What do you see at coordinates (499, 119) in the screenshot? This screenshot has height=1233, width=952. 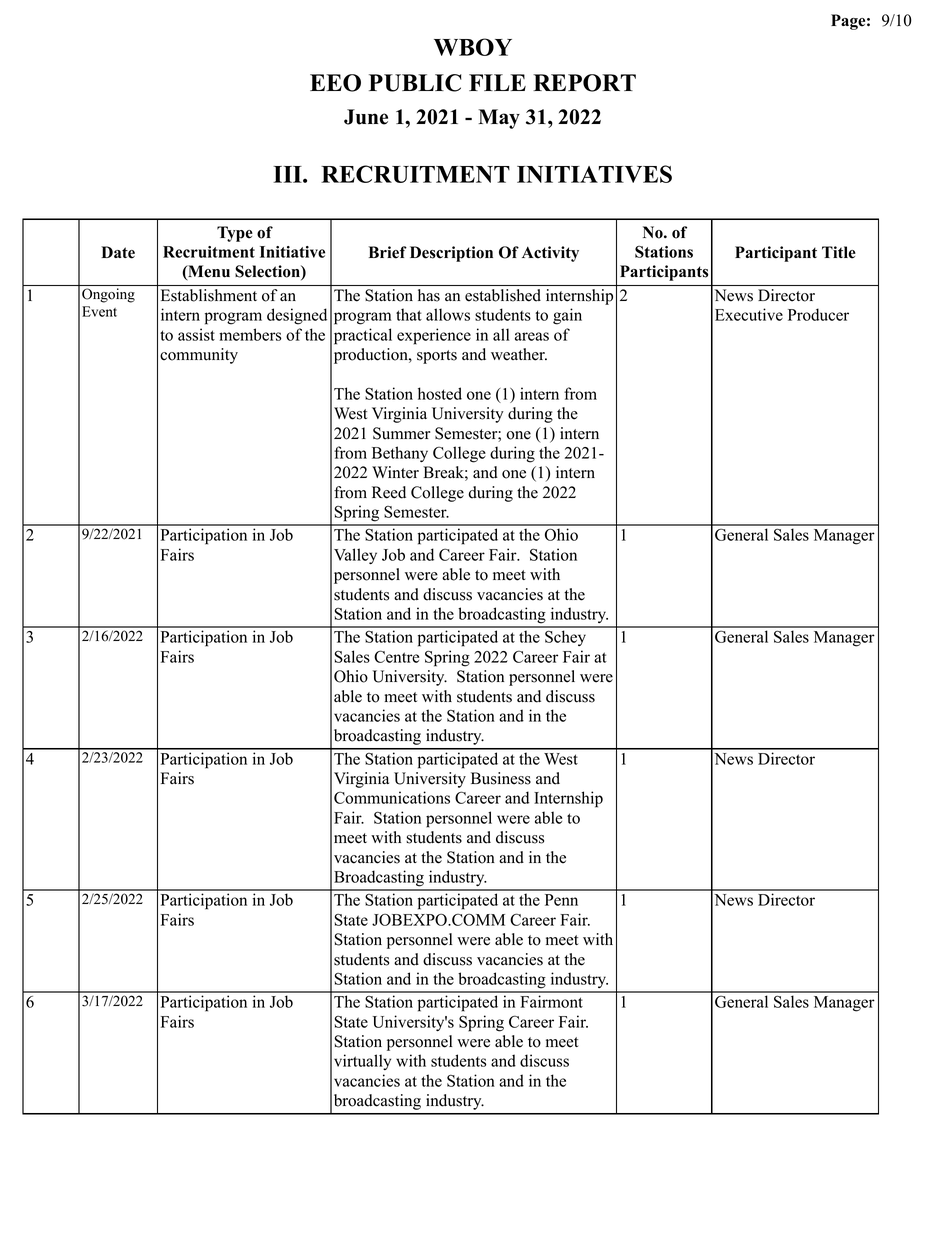 I see `May` at bounding box center [499, 119].
